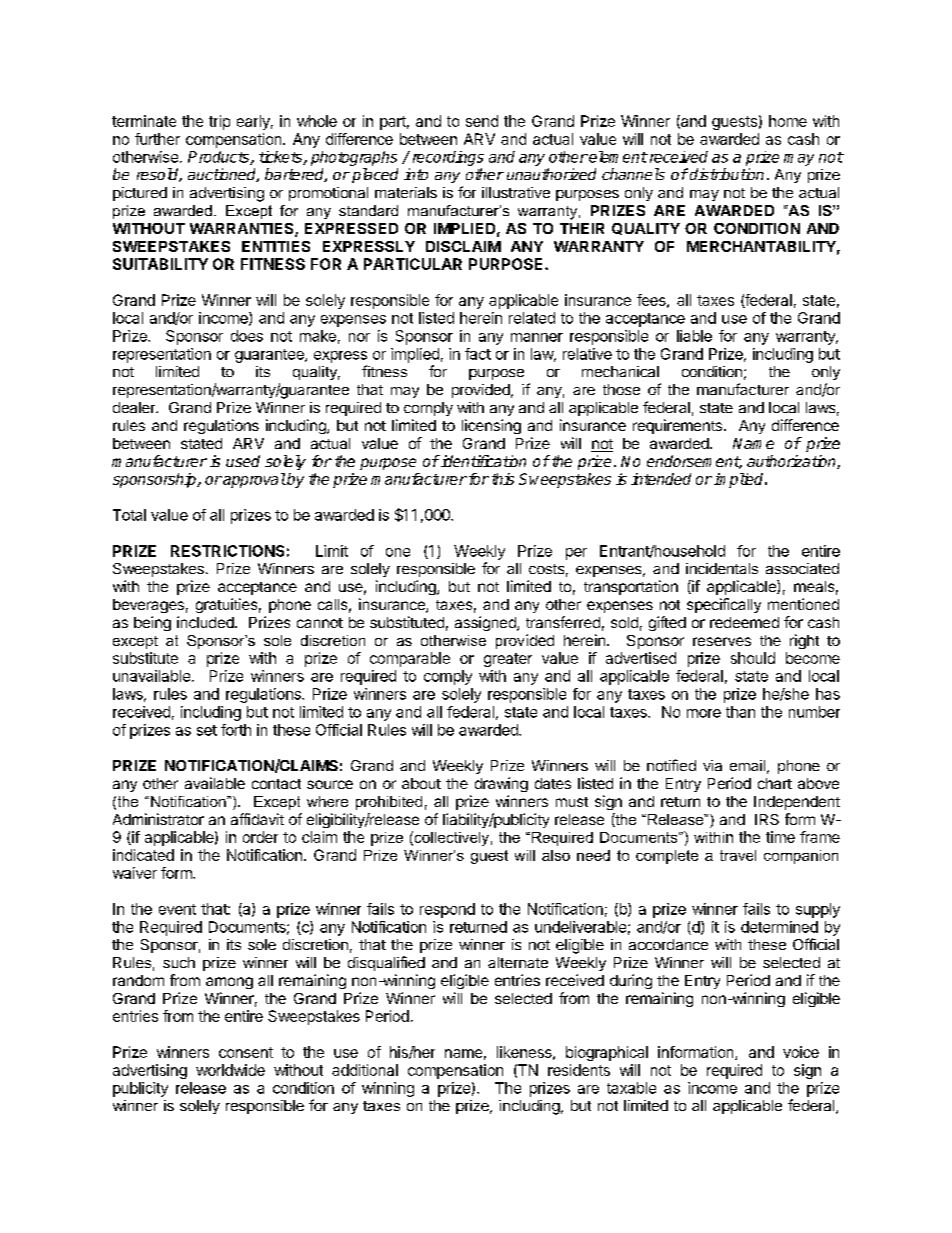 Image resolution: width=952 pixels, height=1233 pixels. I want to click on included, so click(206, 622).
